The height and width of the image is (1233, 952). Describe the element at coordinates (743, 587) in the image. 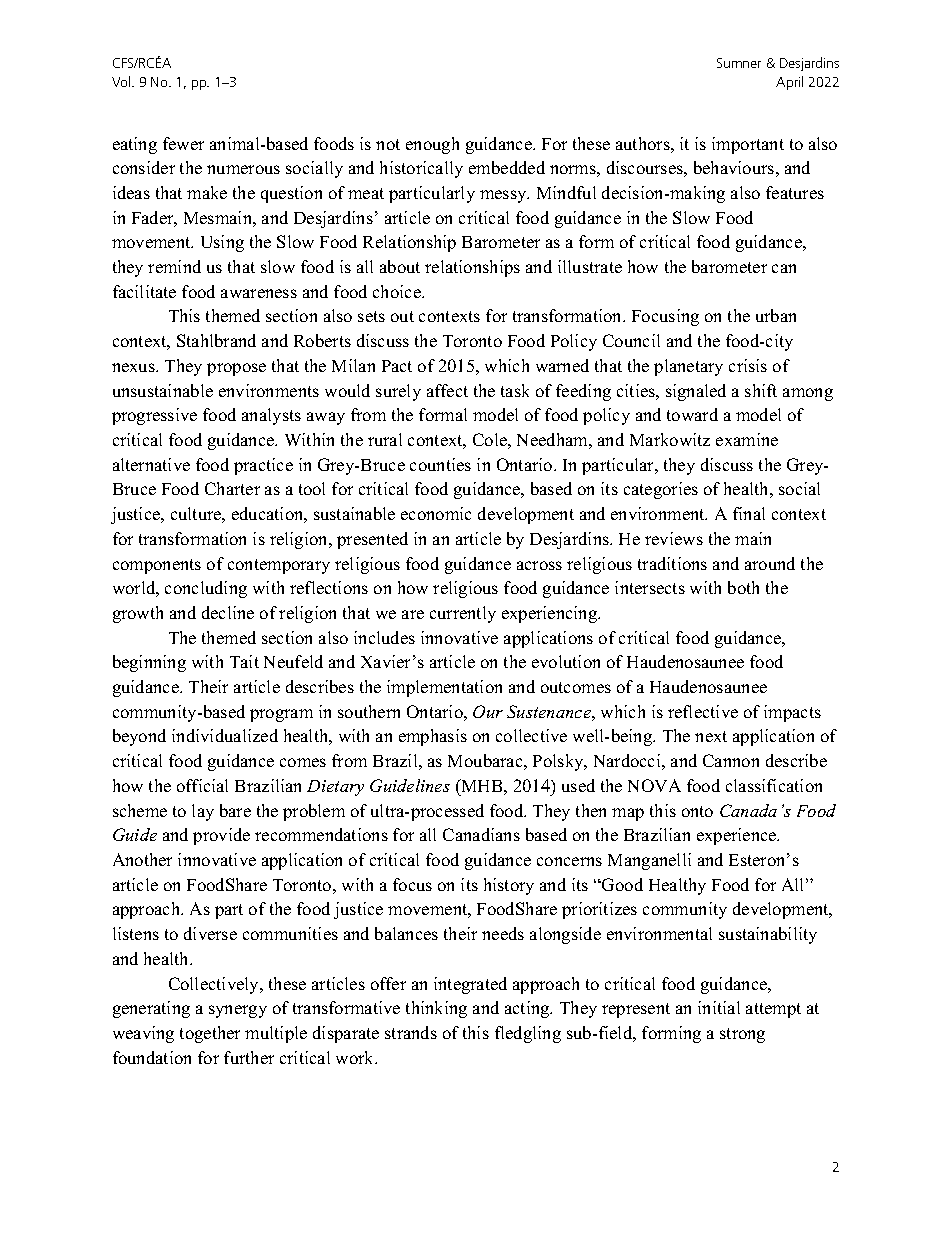

I see `both` at that location.
